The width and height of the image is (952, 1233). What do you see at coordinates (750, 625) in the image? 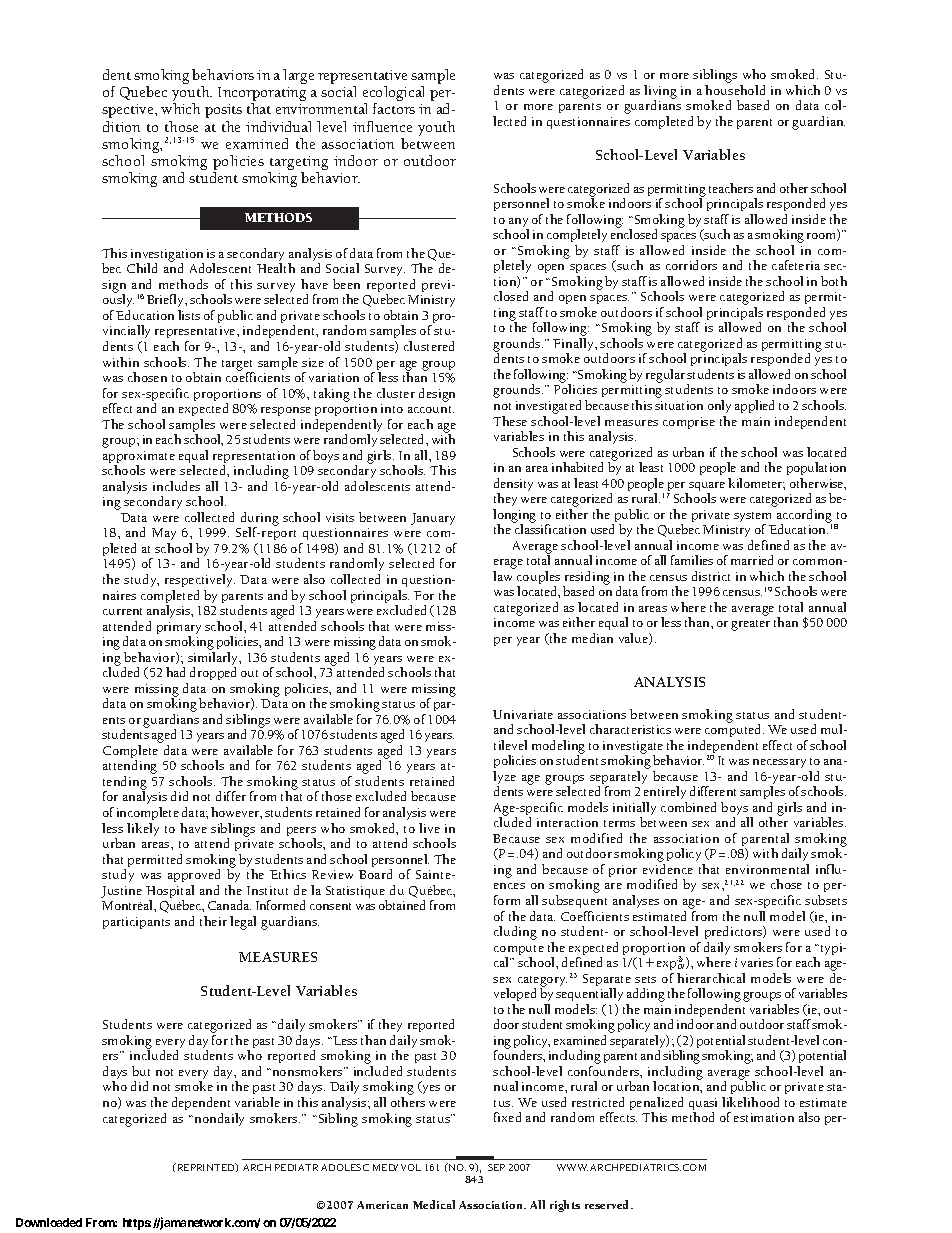
I see `greater` at bounding box center [750, 625].
